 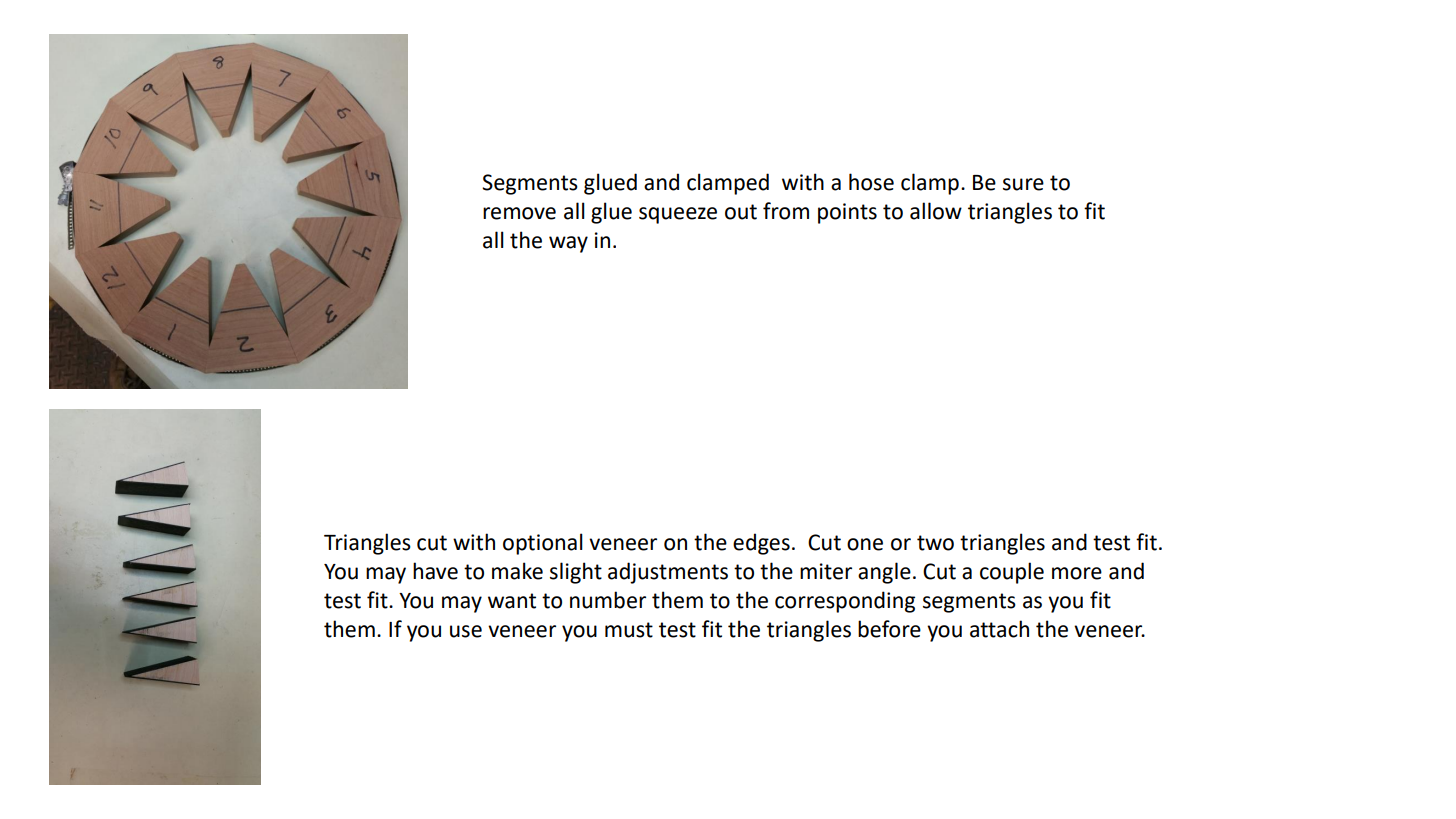 I want to click on edges, so click(x=761, y=544).
